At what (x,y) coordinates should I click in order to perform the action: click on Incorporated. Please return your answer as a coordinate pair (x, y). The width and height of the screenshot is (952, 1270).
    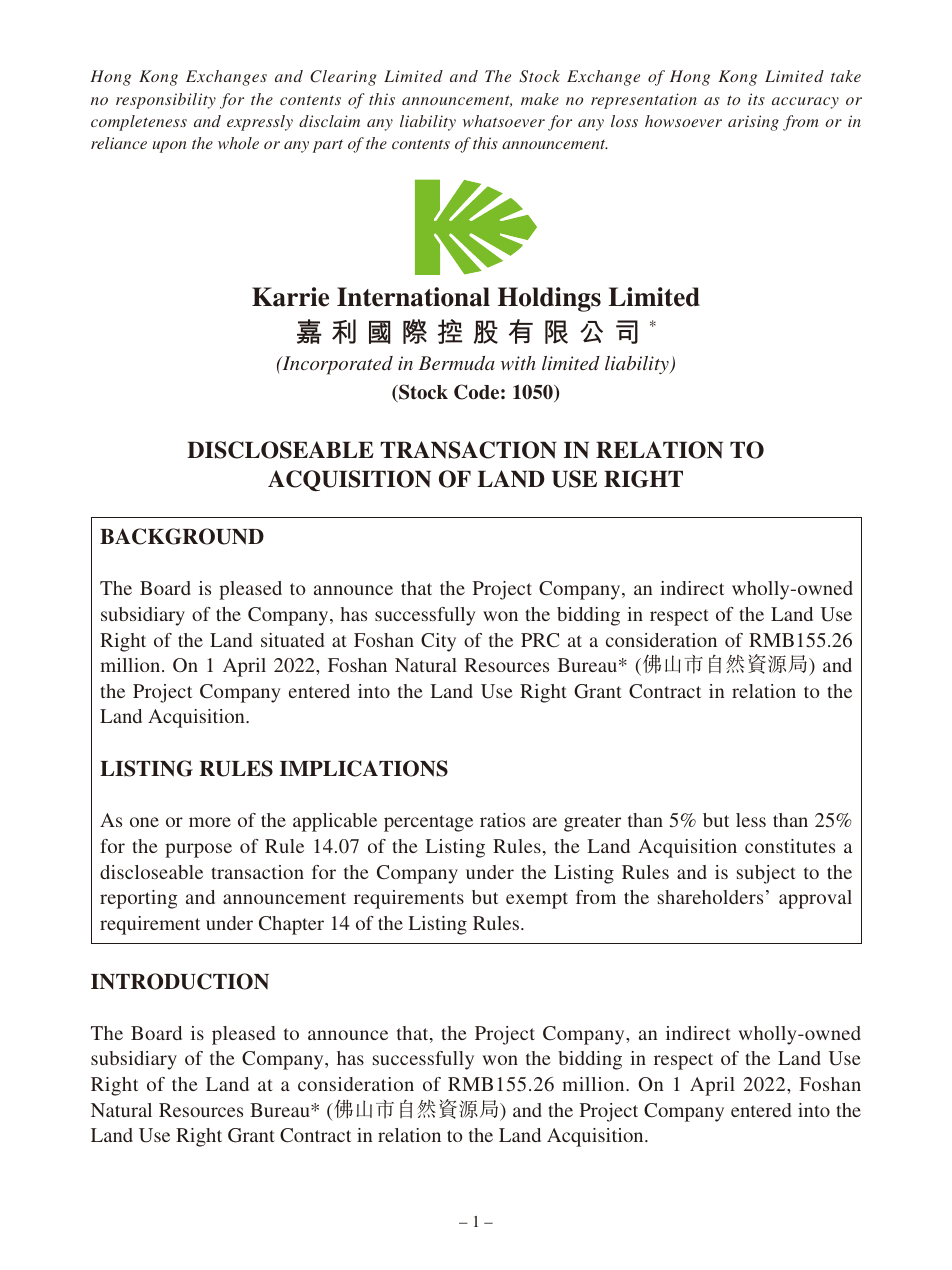
    Looking at the image, I should click on (336, 365).
